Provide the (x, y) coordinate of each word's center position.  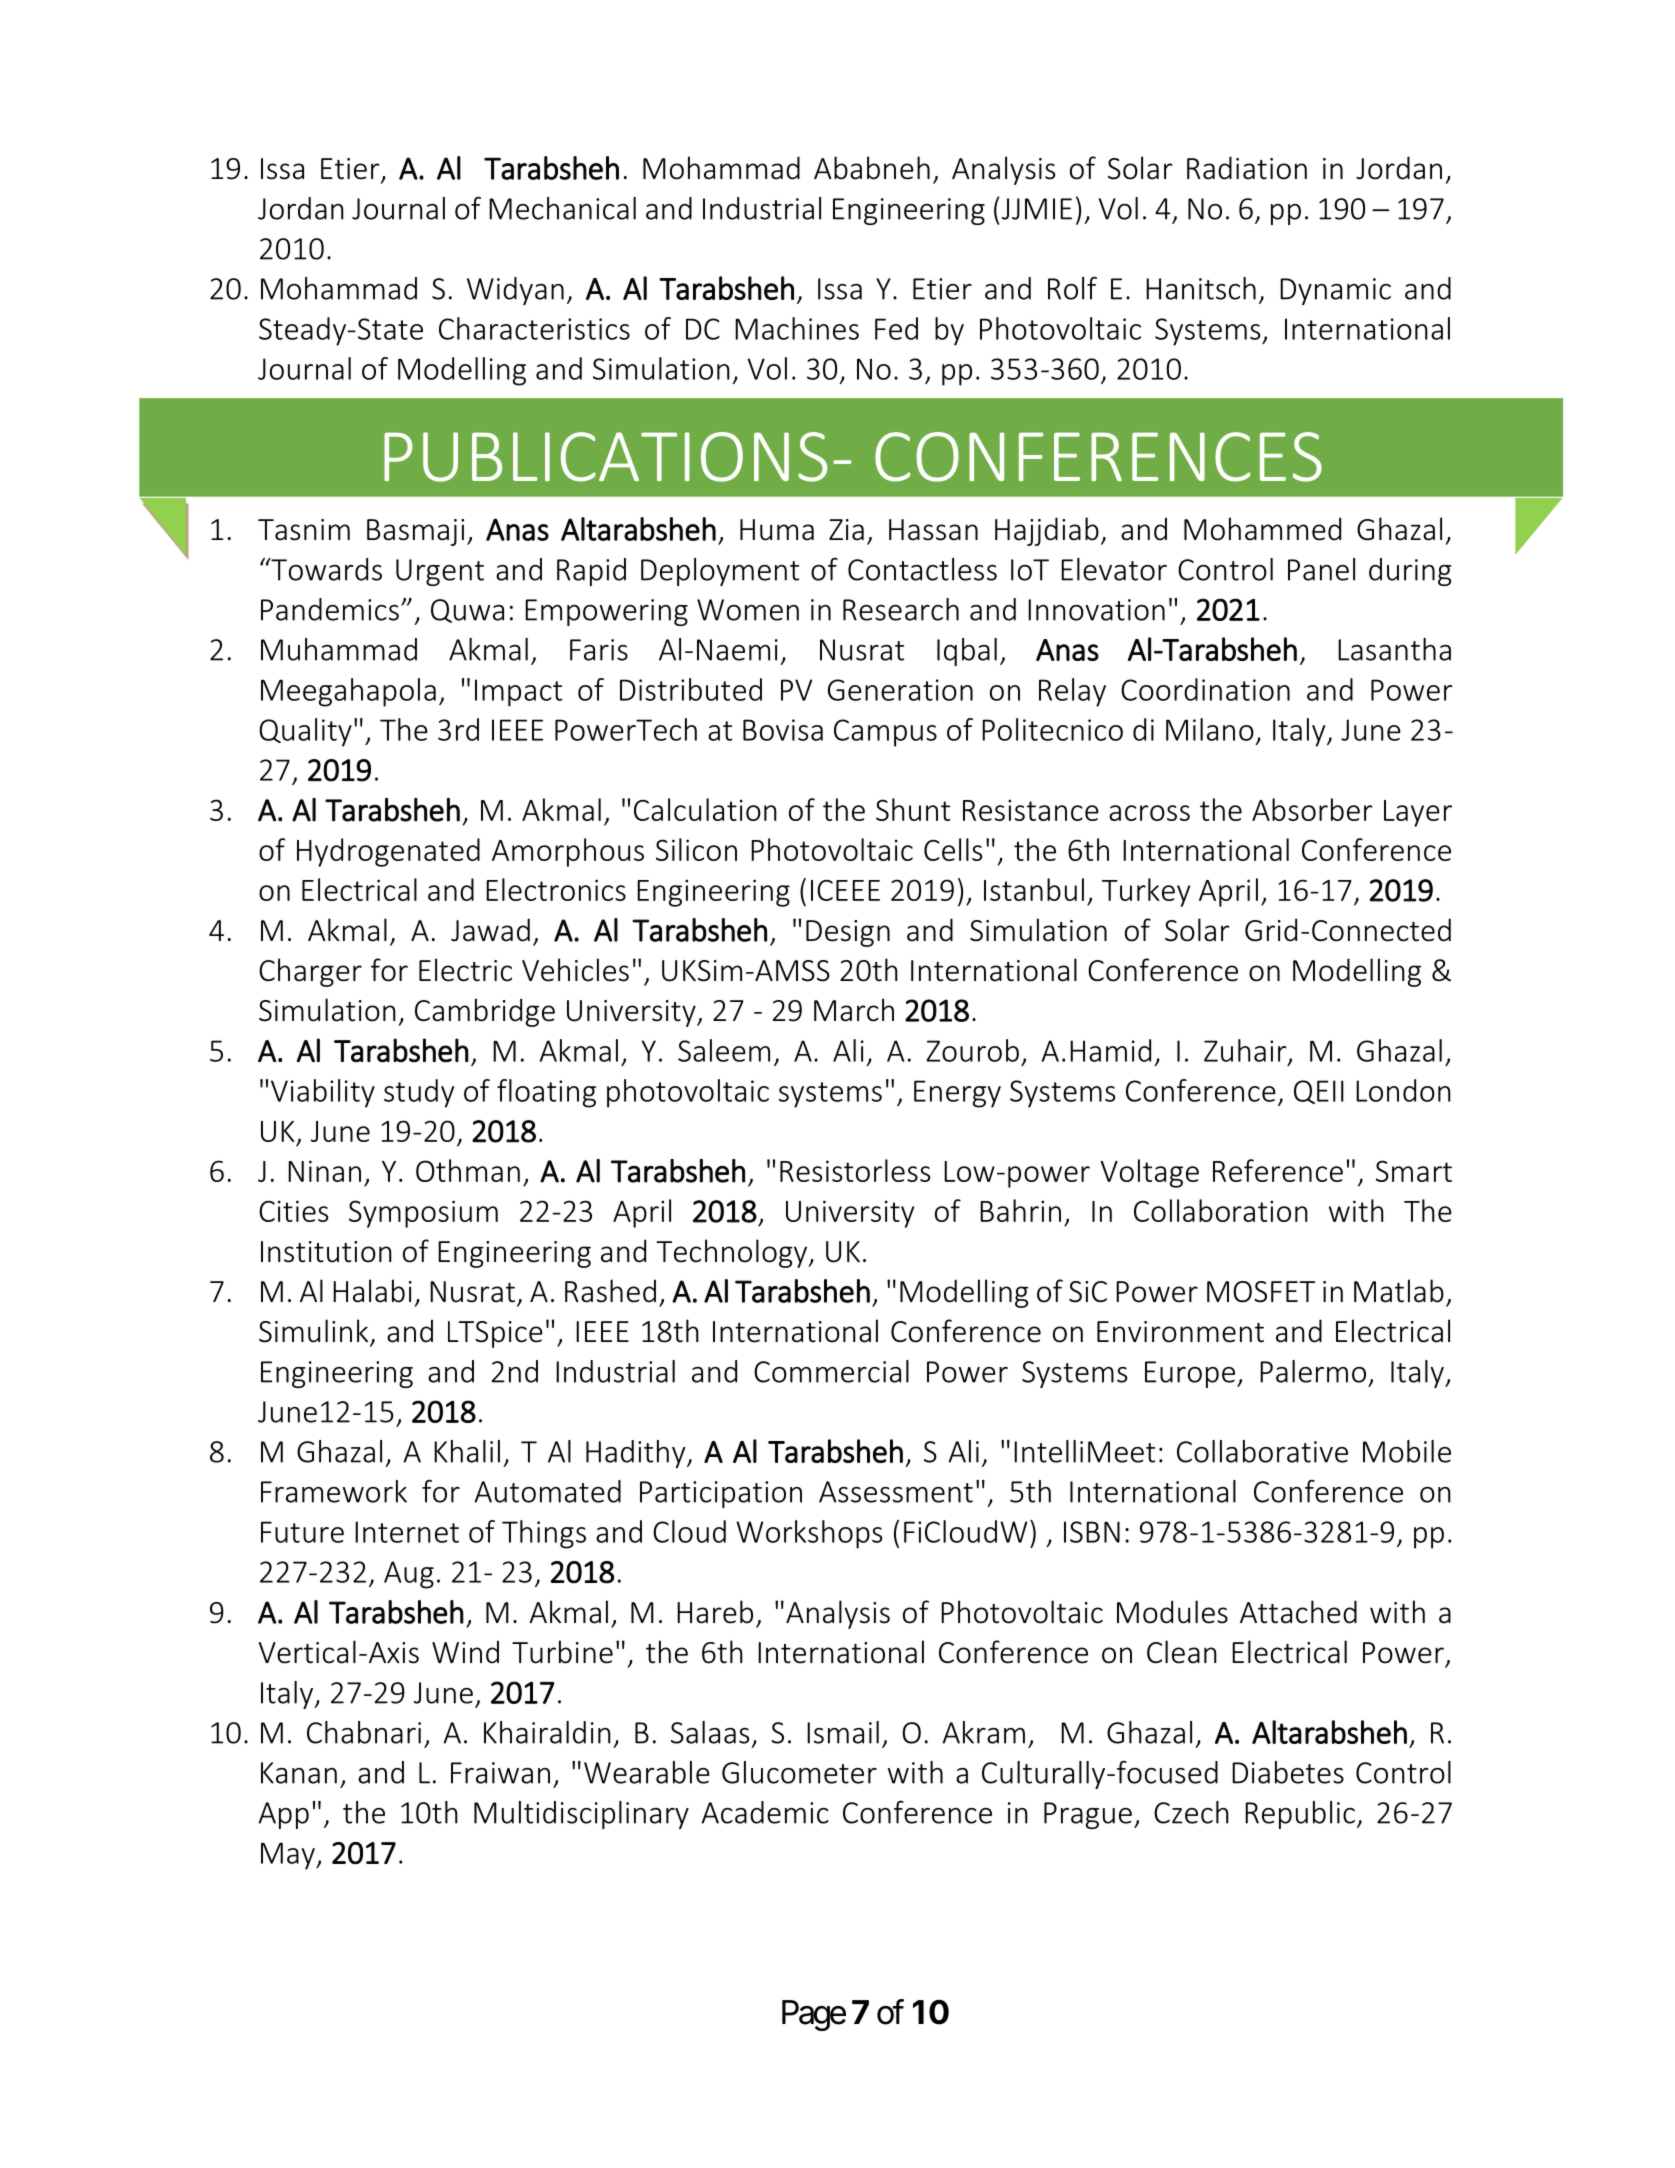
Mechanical (562, 208)
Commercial (831, 1371)
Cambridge (485, 1012)
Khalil (467, 1451)
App (283, 1815)
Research (901, 609)
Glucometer (799, 1772)
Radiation (1247, 168)
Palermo (1313, 1371)
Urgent (440, 572)
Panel (1321, 569)
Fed (896, 328)
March (854, 1010)
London (1403, 1090)
